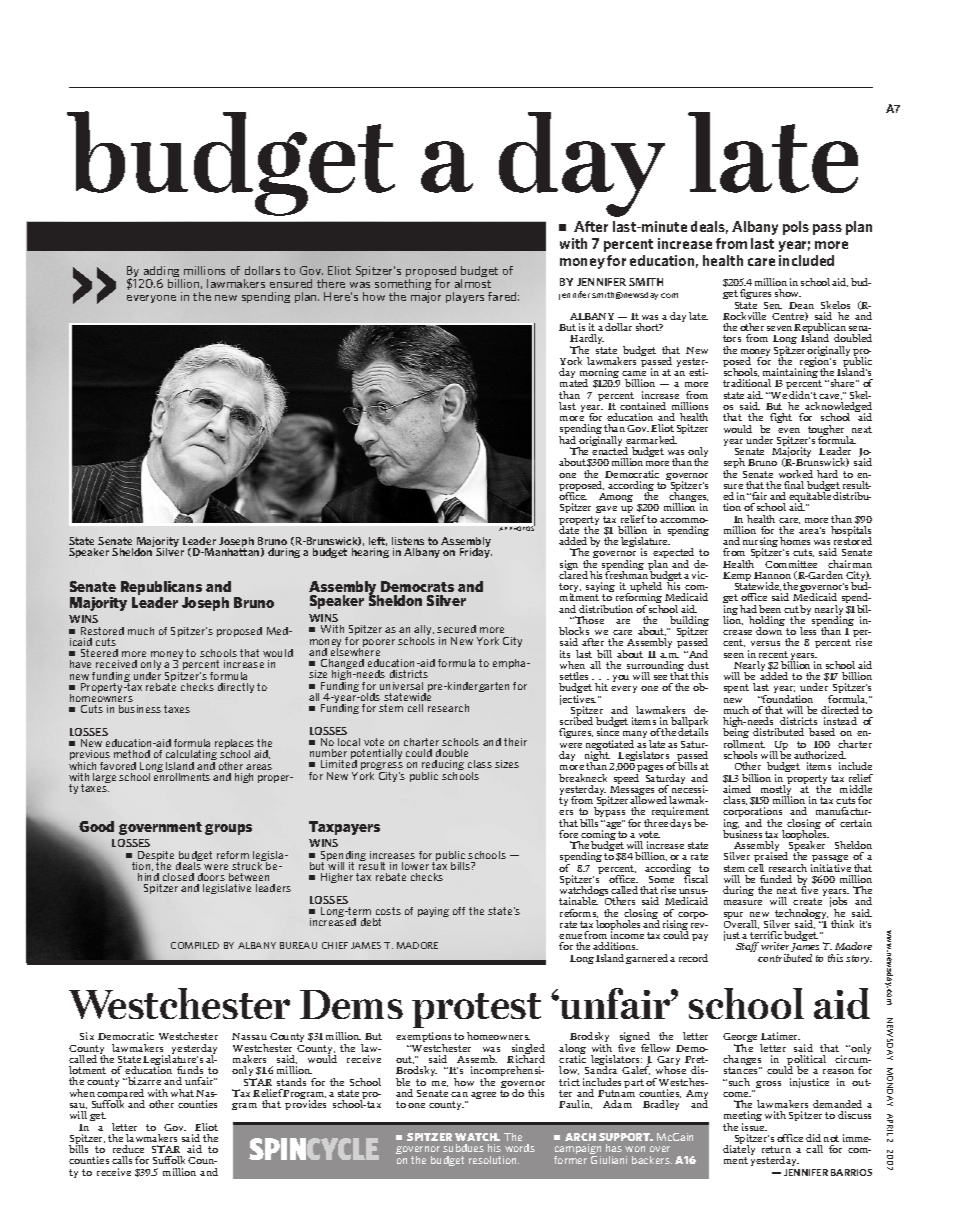 The width and height of the screenshot is (958, 1232). Describe the element at coordinates (99, 653) in the screenshot. I see `Steered` at that location.
